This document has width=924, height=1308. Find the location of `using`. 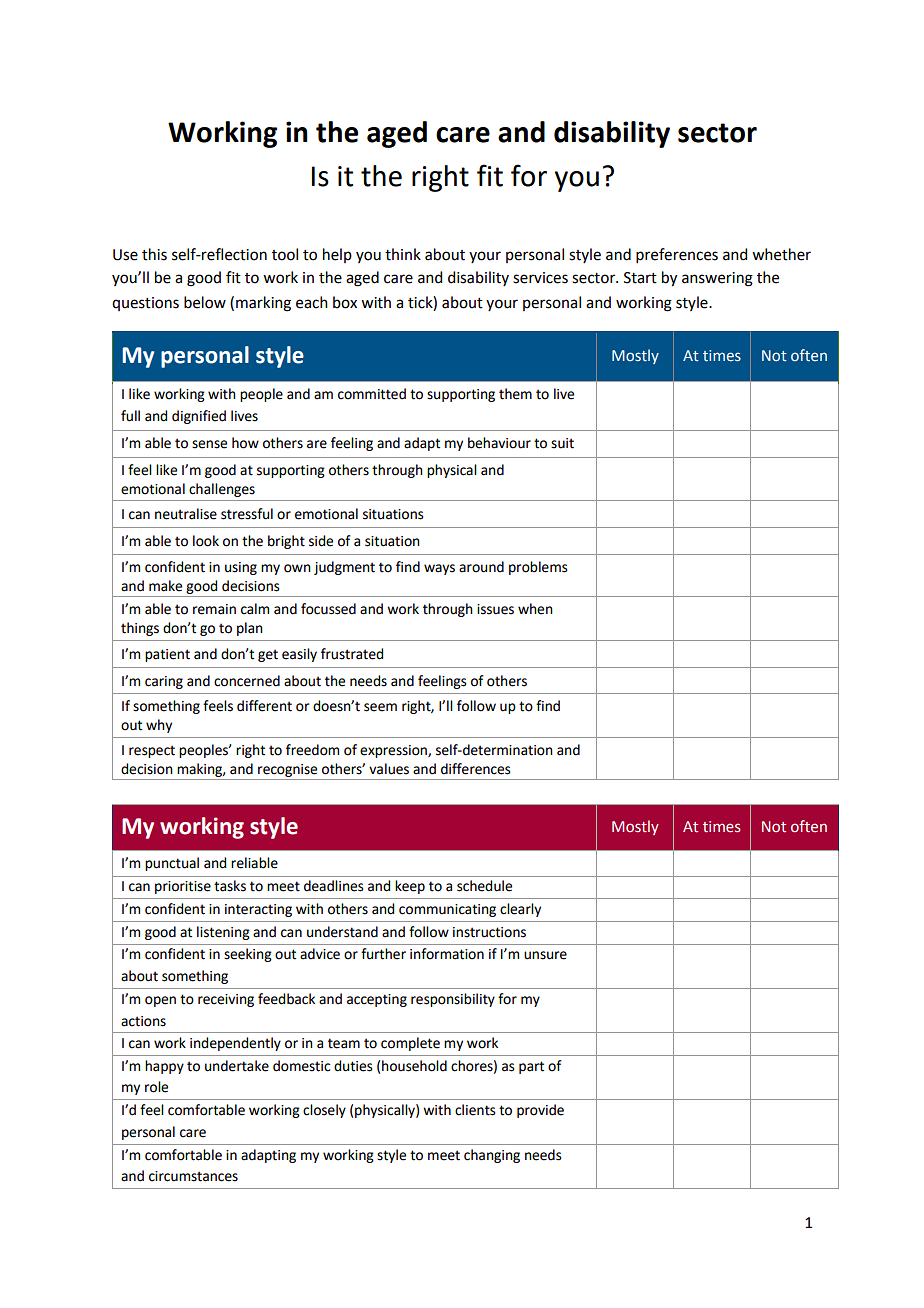

using is located at coordinates (241, 568).
